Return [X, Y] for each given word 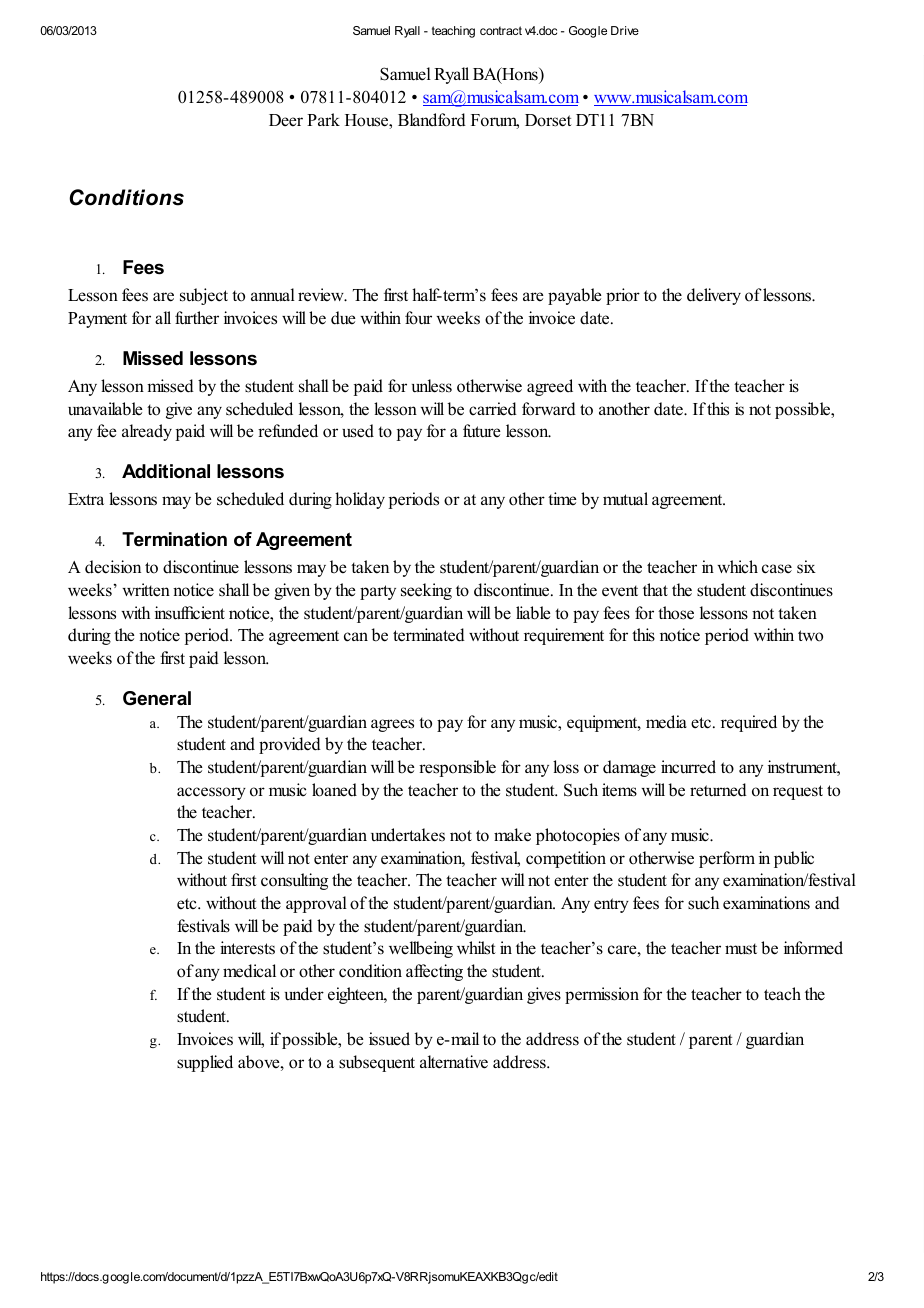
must [741, 949]
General [157, 698]
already [147, 432]
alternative [454, 1062]
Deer [286, 120]
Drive [625, 30]
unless [432, 386]
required [749, 723]
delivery [714, 296]
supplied [205, 1063]
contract [501, 30]
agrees [392, 725]
